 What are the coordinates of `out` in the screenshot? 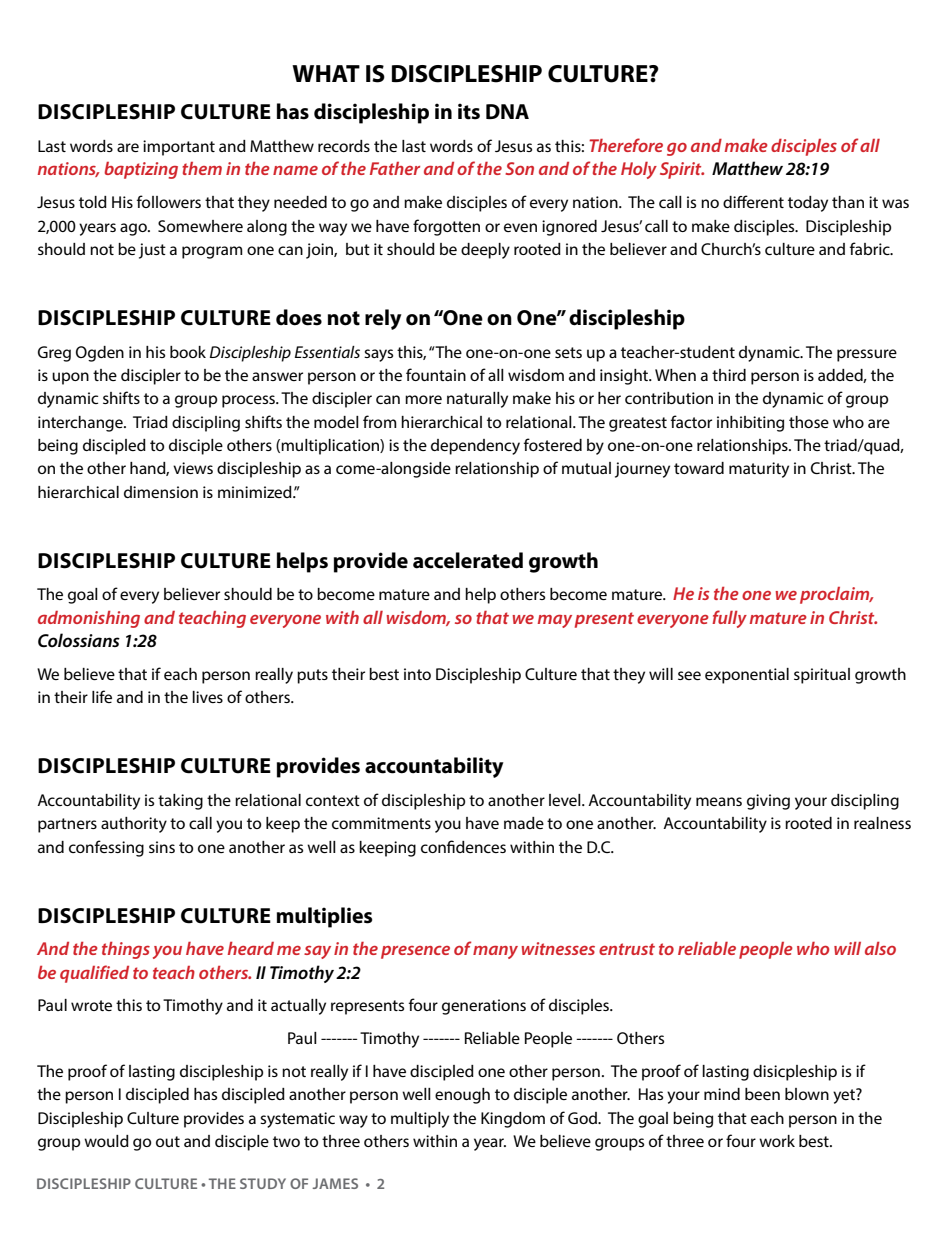 It's located at (168, 1141).
